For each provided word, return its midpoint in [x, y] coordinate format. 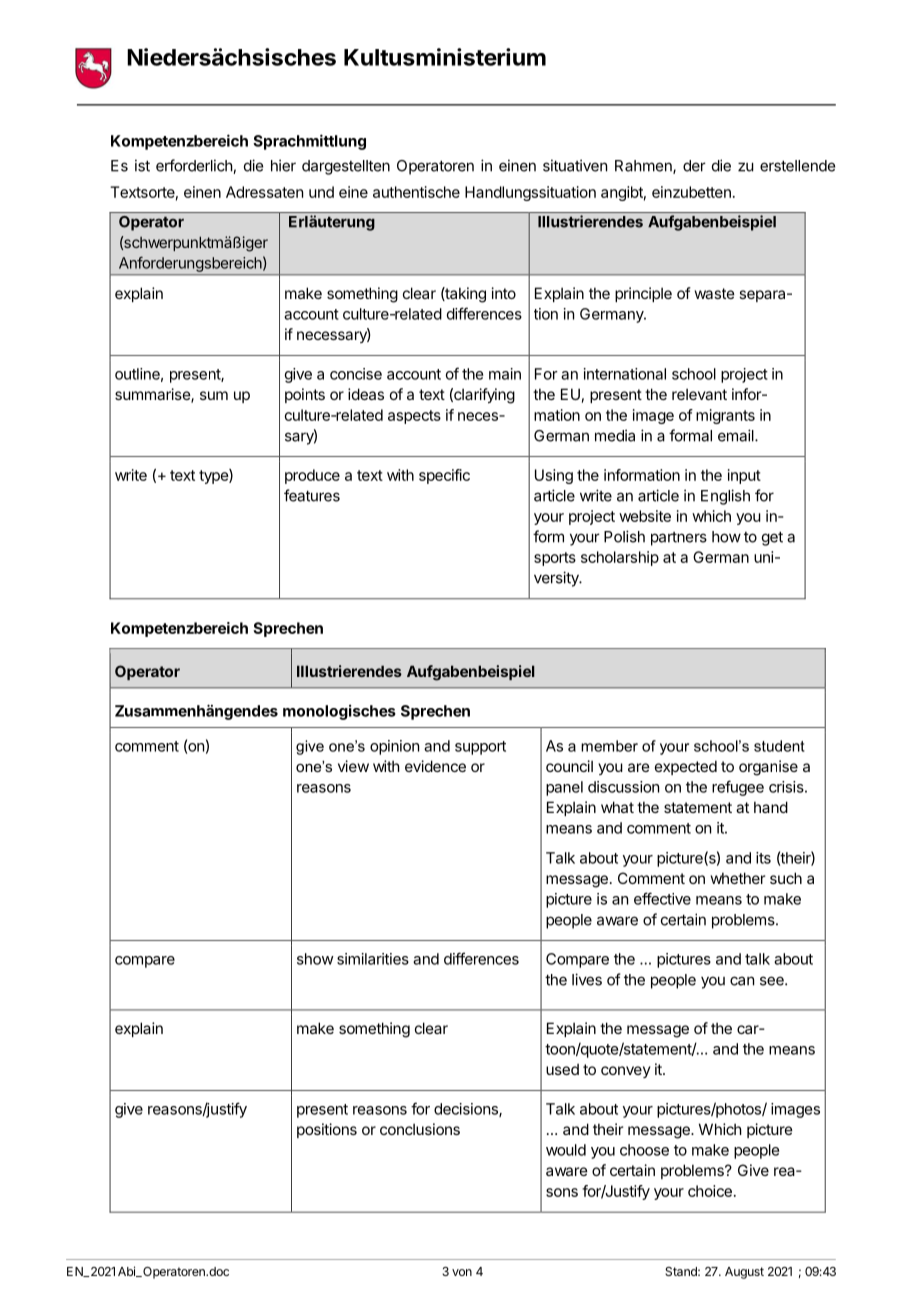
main [505, 374]
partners [679, 539]
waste [715, 293]
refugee [738, 788]
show [315, 959]
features [312, 495]
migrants [725, 416]
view [353, 766]
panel [564, 788]
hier [283, 165]
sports [555, 559]
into [504, 293]
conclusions [420, 1129]
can [742, 981]
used [562, 1069]
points [305, 395]
